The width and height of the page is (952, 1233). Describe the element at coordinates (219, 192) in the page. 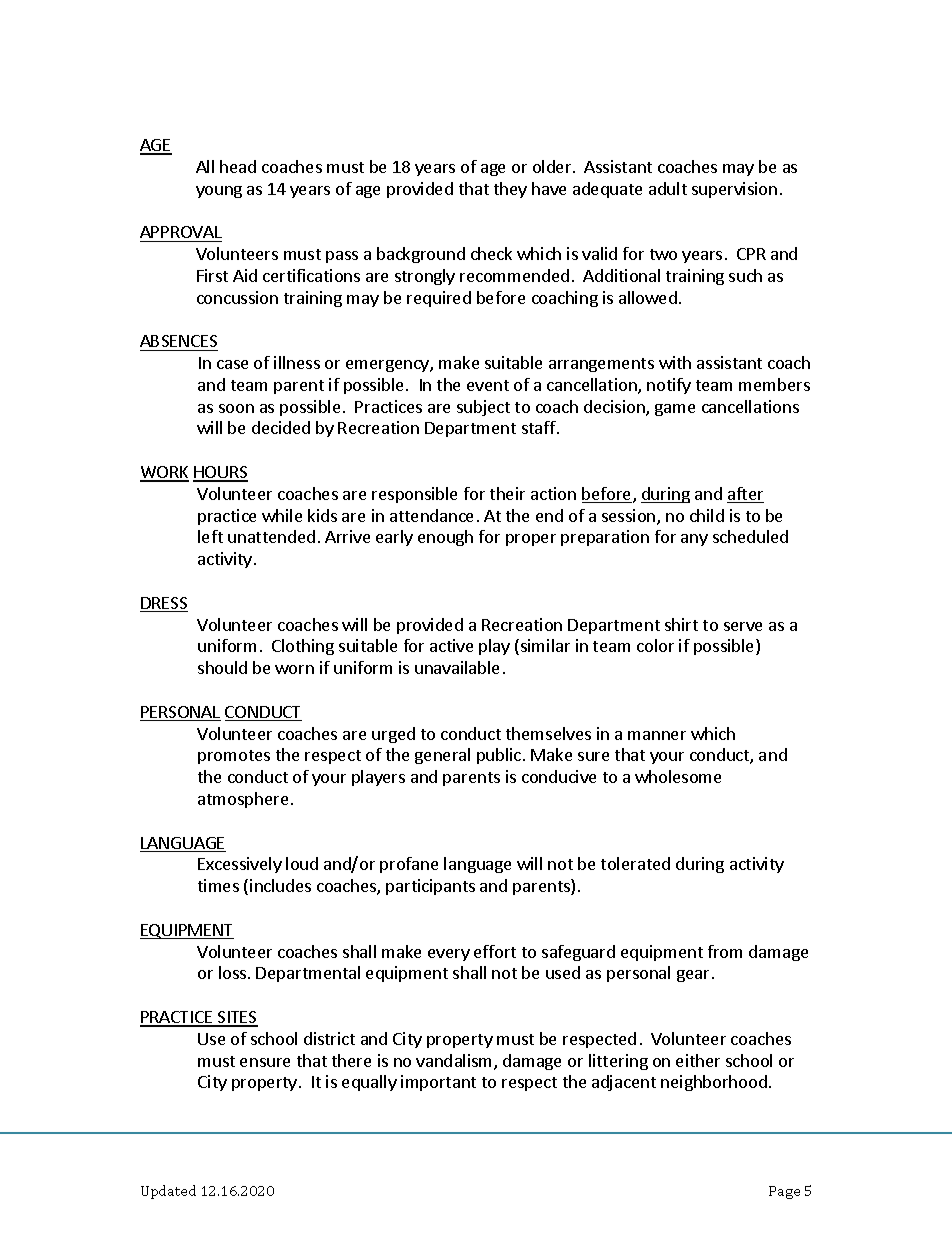

I see `young` at that location.
